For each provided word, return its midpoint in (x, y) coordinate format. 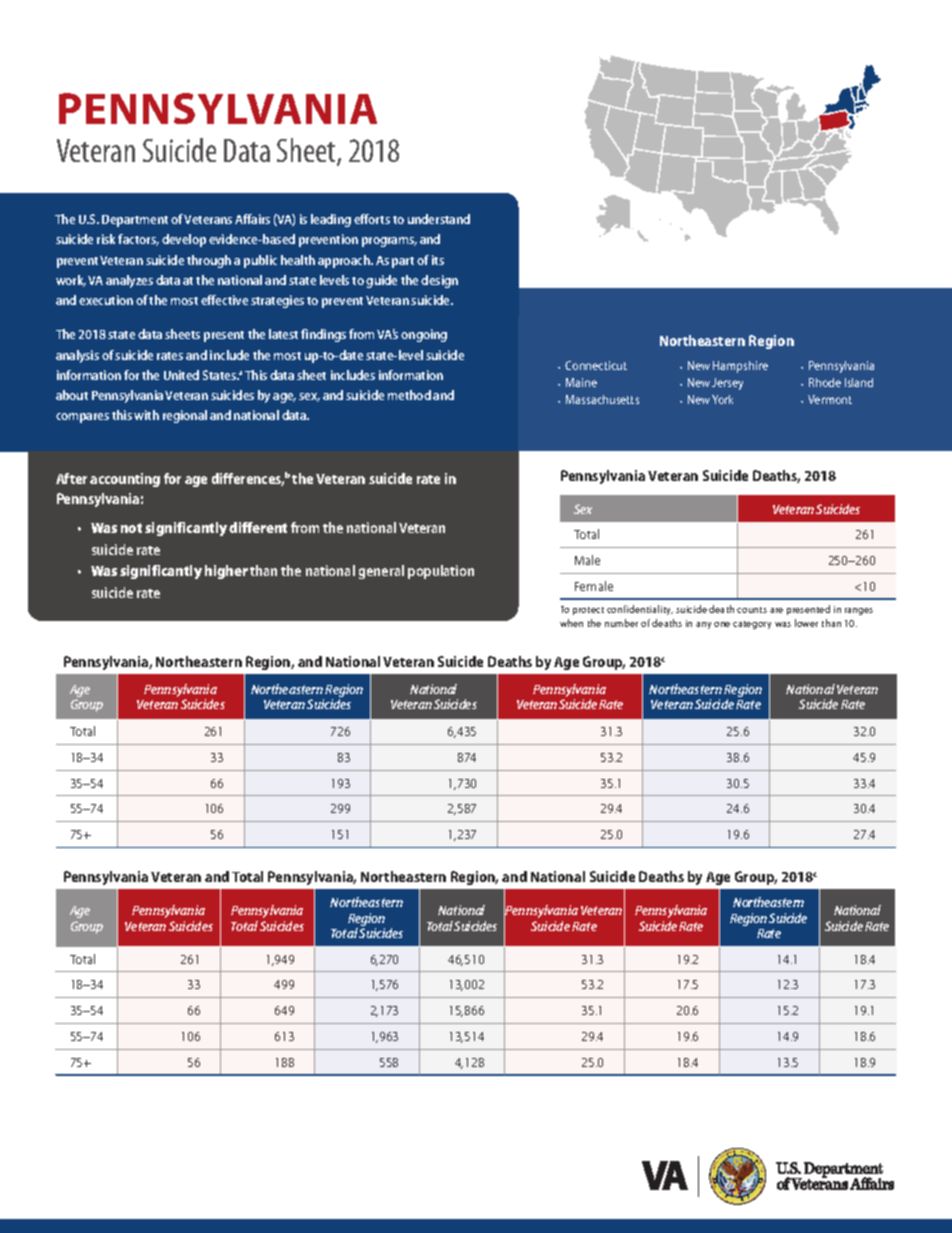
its (438, 260)
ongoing (424, 335)
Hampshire (740, 367)
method (409, 395)
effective (224, 300)
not (131, 528)
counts (752, 610)
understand (439, 219)
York (722, 399)
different (258, 527)
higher (226, 572)
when (571, 623)
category (752, 625)
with (146, 415)
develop (184, 240)
